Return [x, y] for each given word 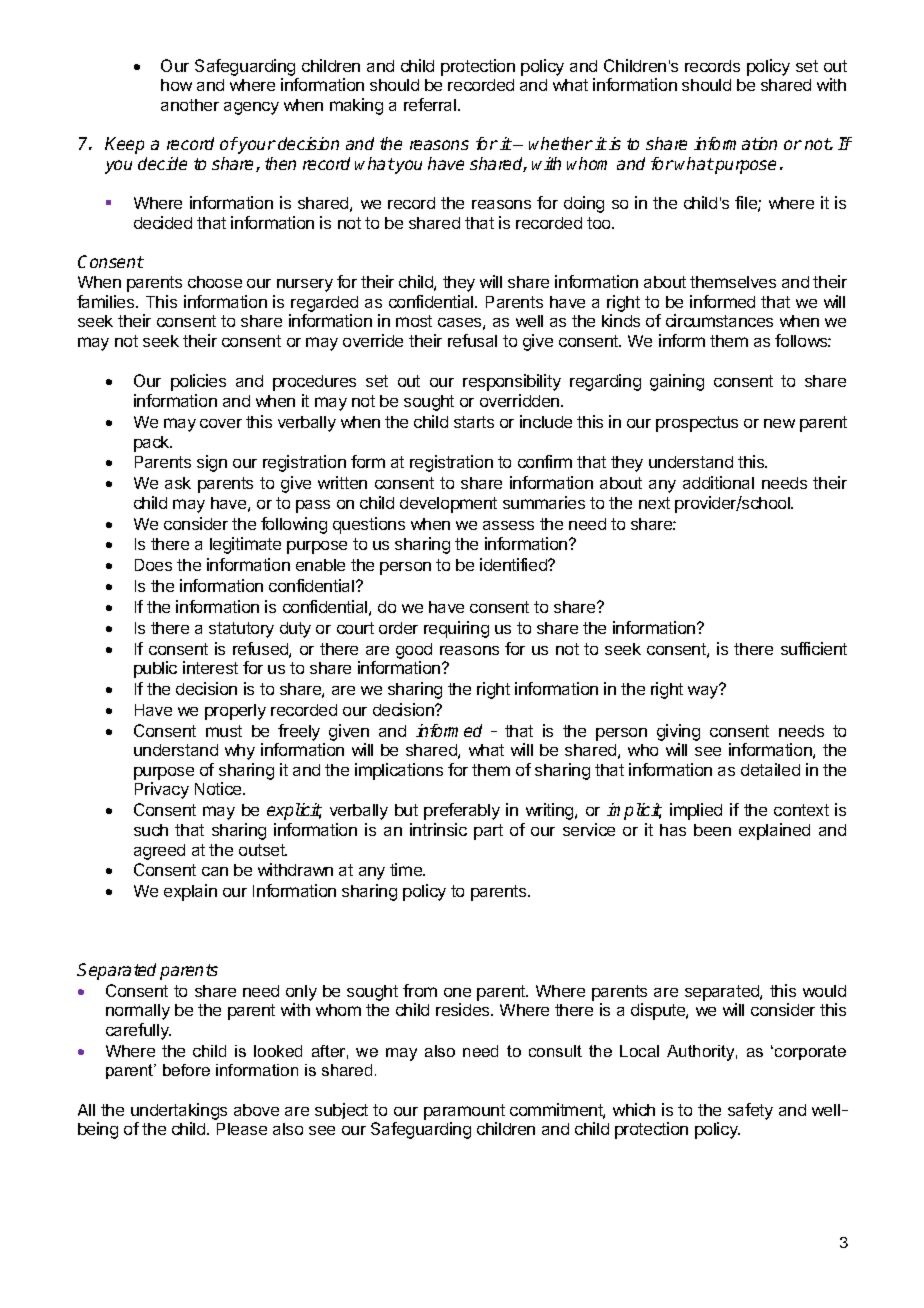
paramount [464, 1112]
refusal [472, 340]
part [488, 832]
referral [431, 104]
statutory [241, 630]
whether [561, 143]
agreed [159, 852]
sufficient [814, 648]
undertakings [179, 1111]
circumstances [719, 320]
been [712, 830]
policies [198, 382]
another [190, 105]
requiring [456, 629]
